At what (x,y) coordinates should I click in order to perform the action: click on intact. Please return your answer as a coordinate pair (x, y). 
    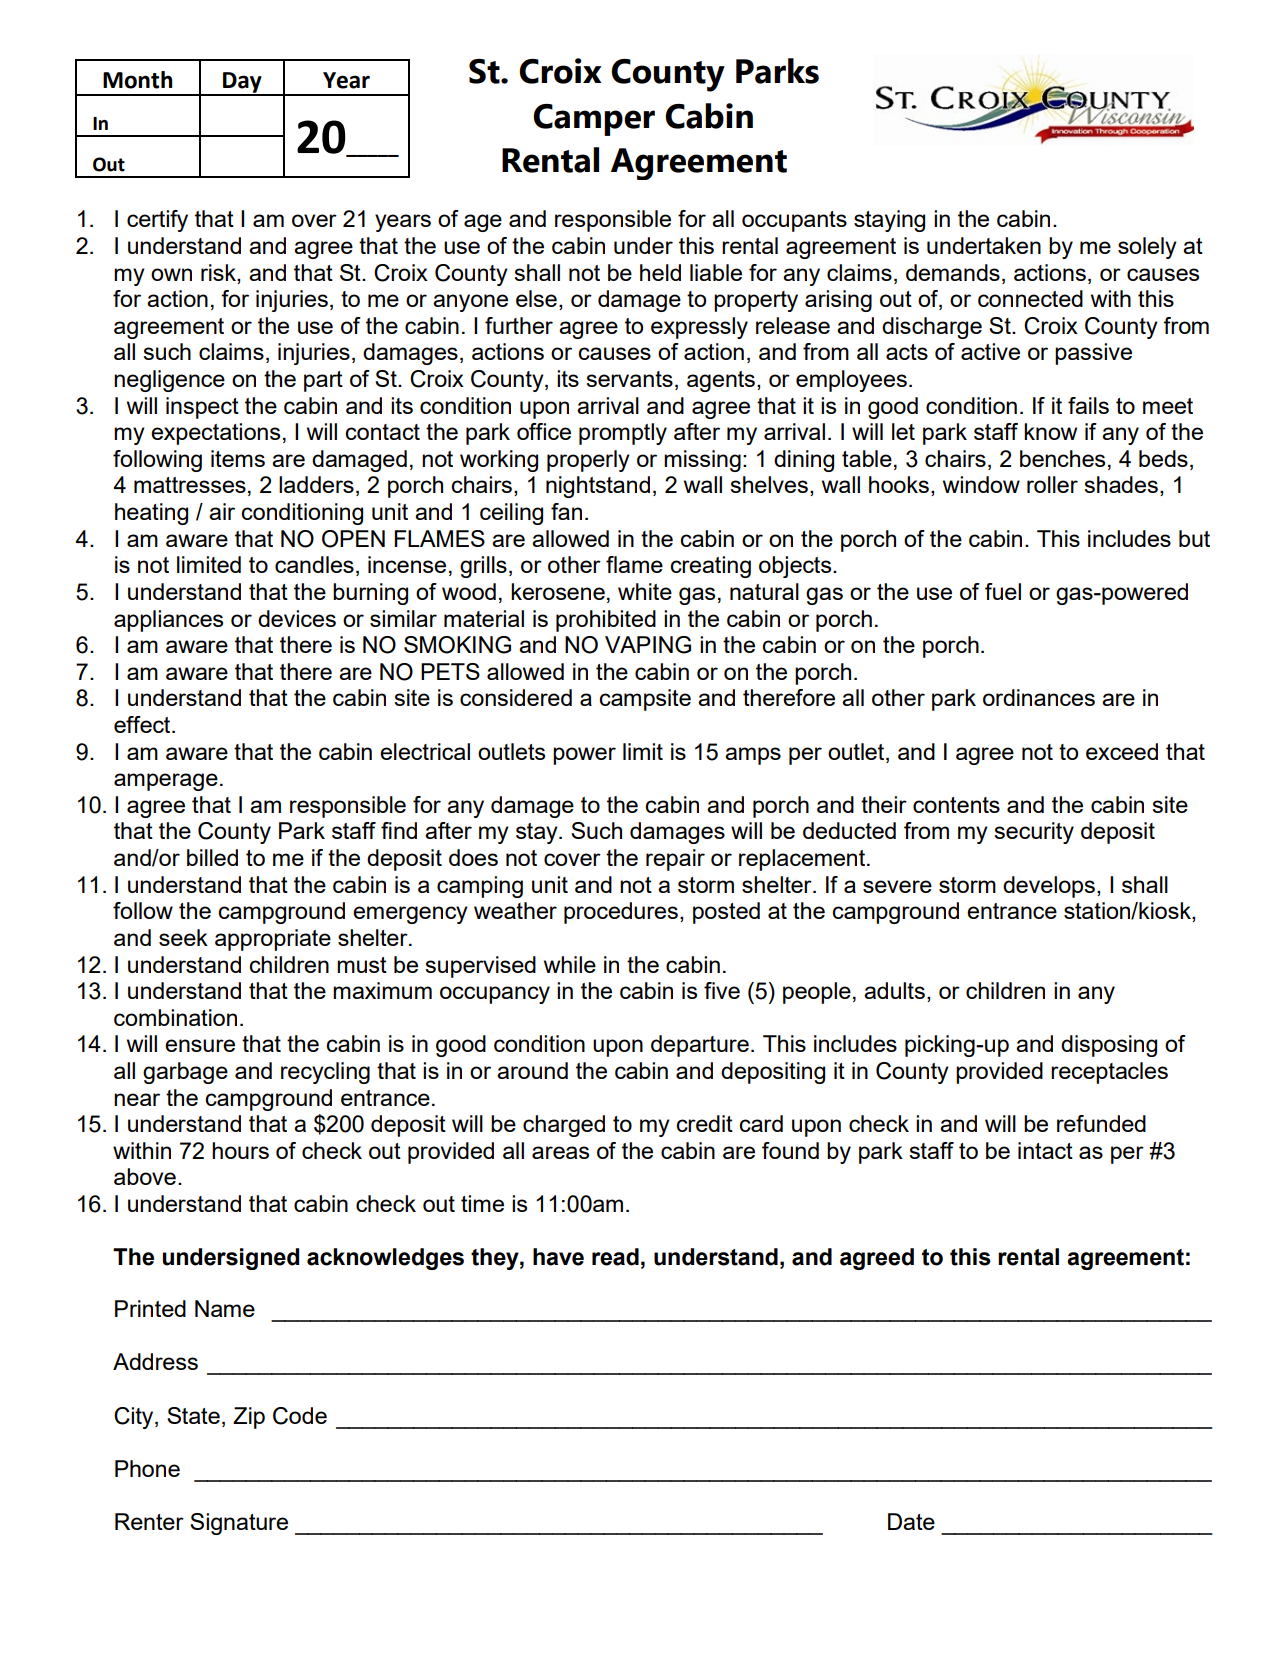
    Looking at the image, I should click on (1045, 1150).
